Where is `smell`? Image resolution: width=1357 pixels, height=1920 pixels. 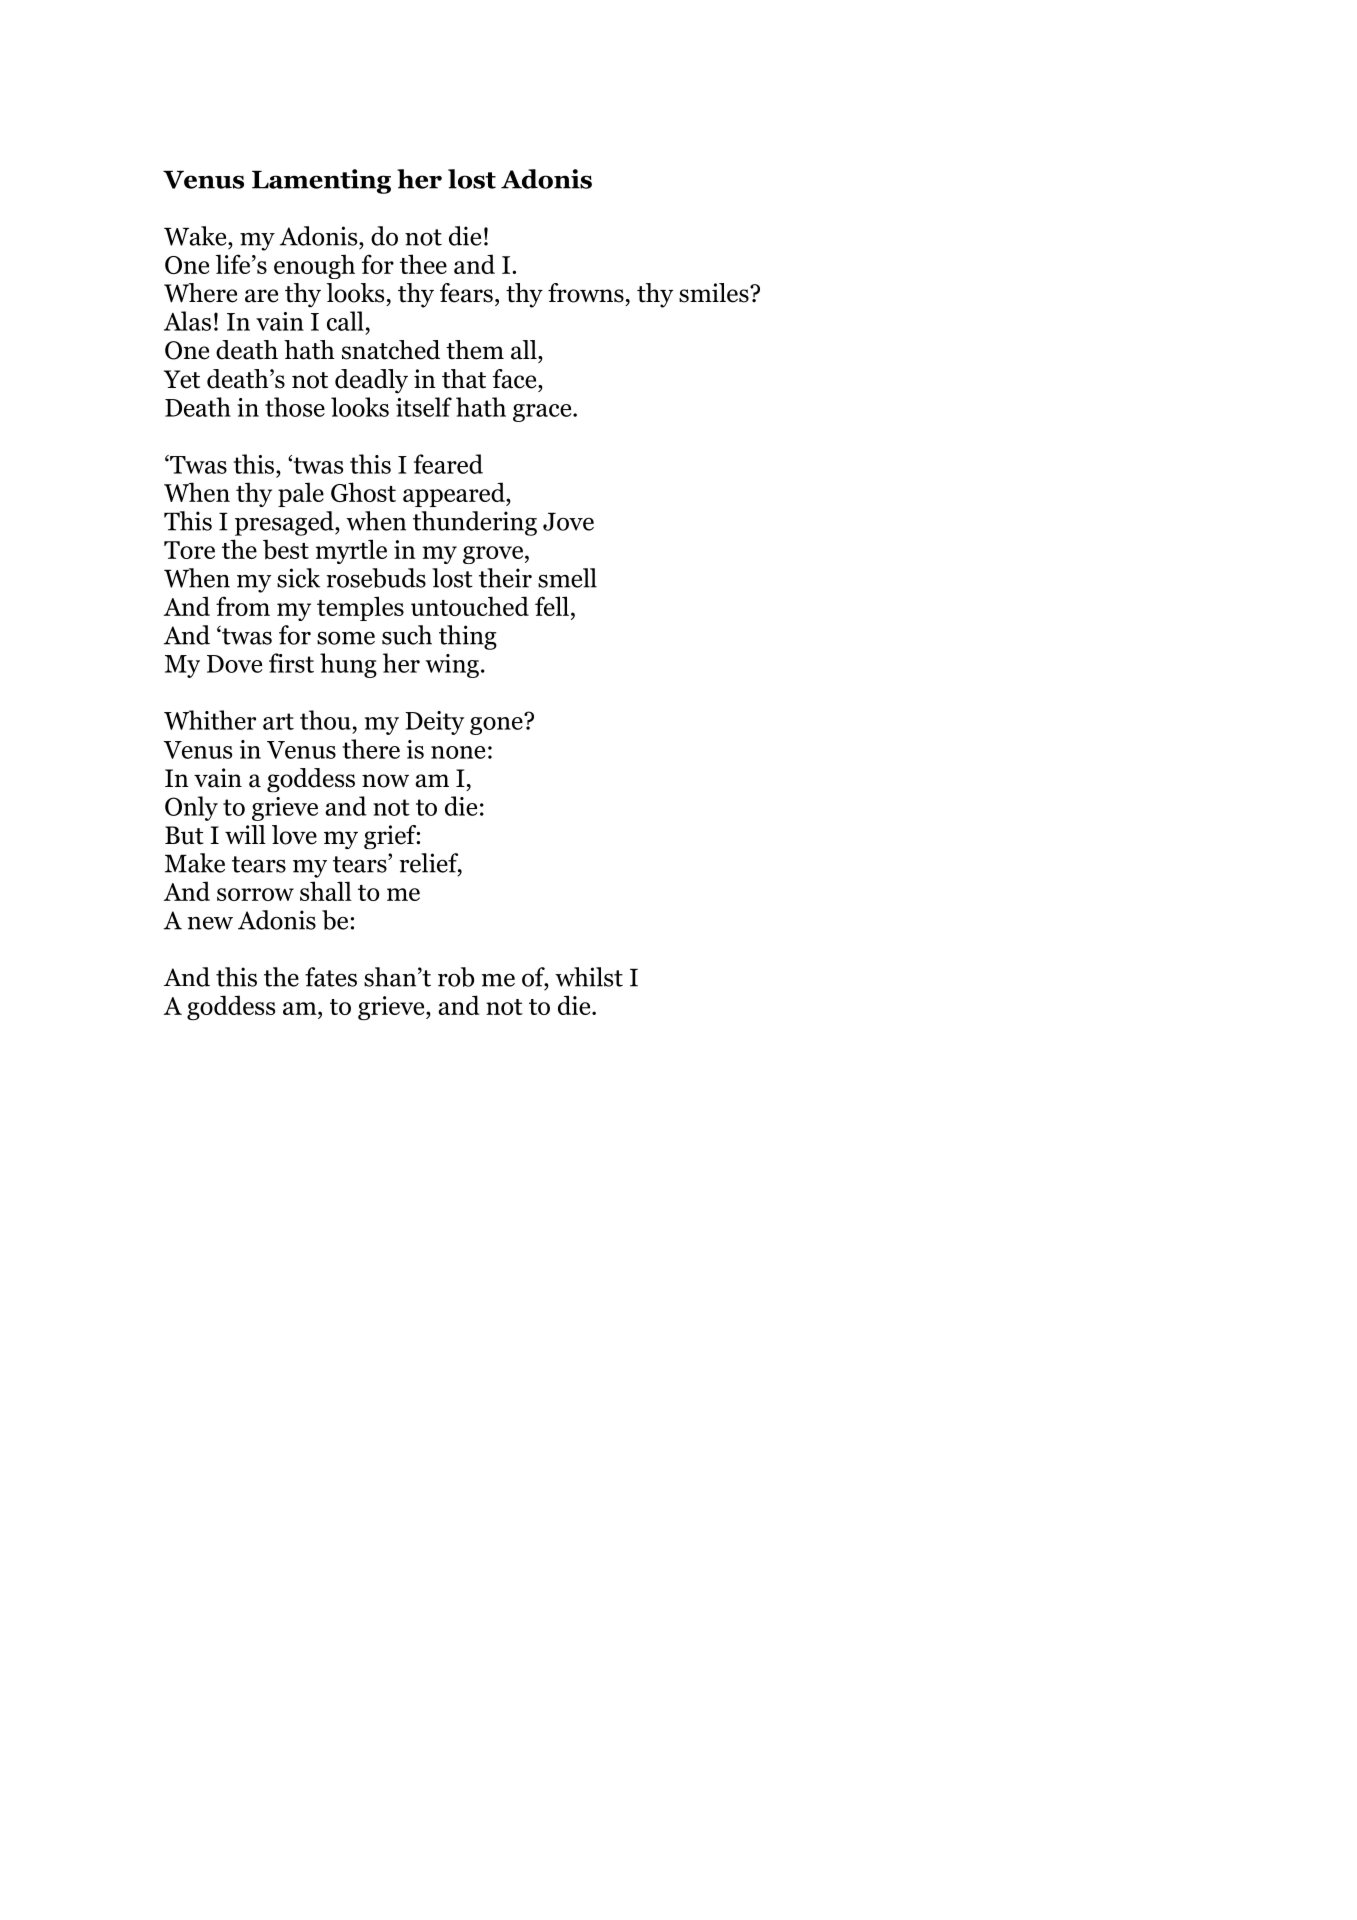 smell is located at coordinates (567, 578).
